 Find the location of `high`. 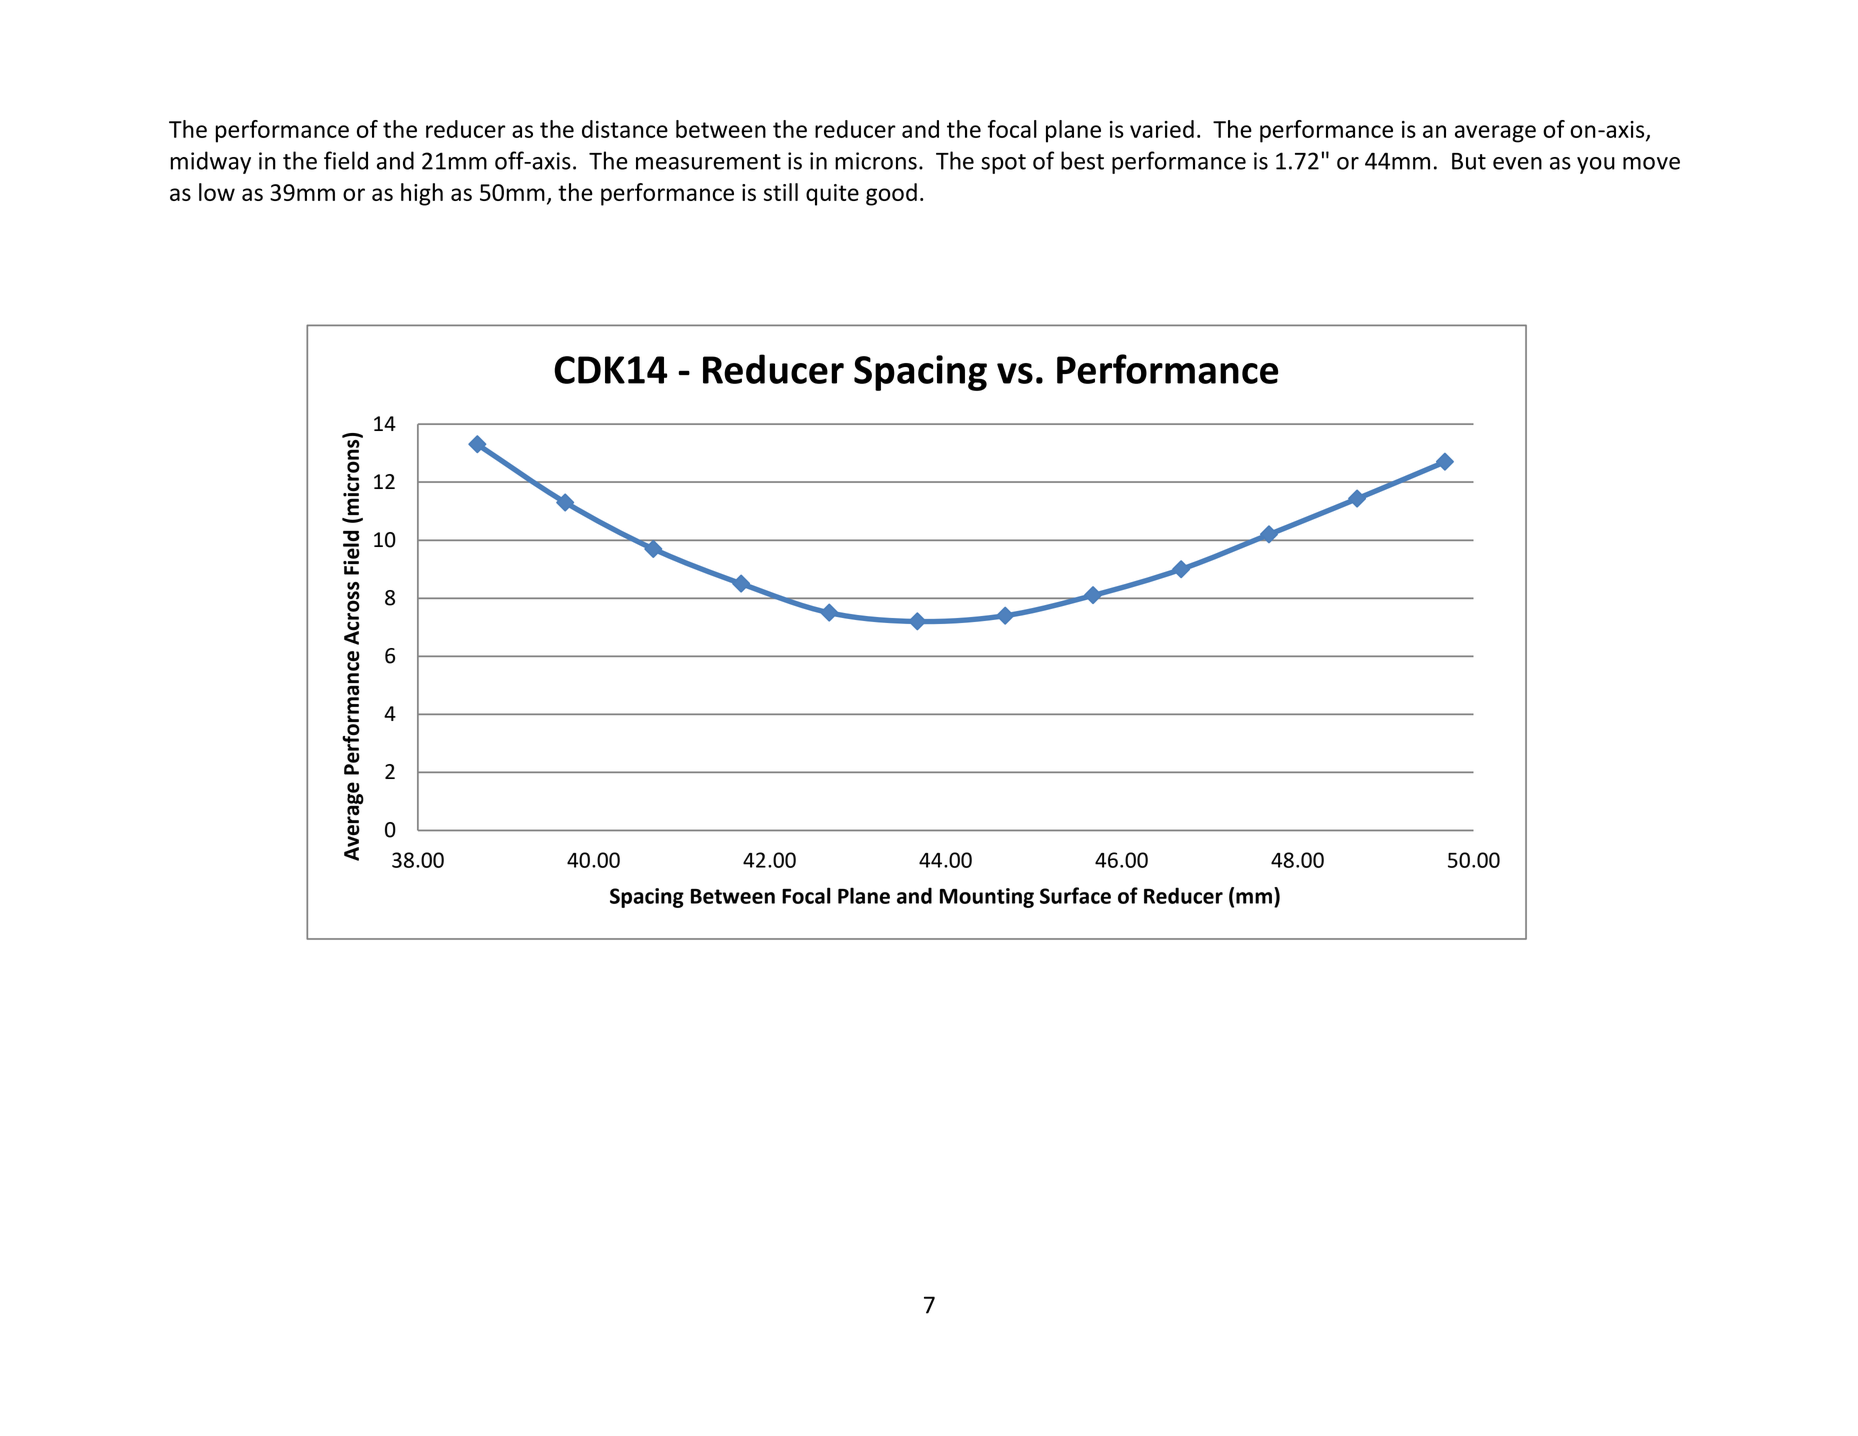

high is located at coordinates (422, 194).
